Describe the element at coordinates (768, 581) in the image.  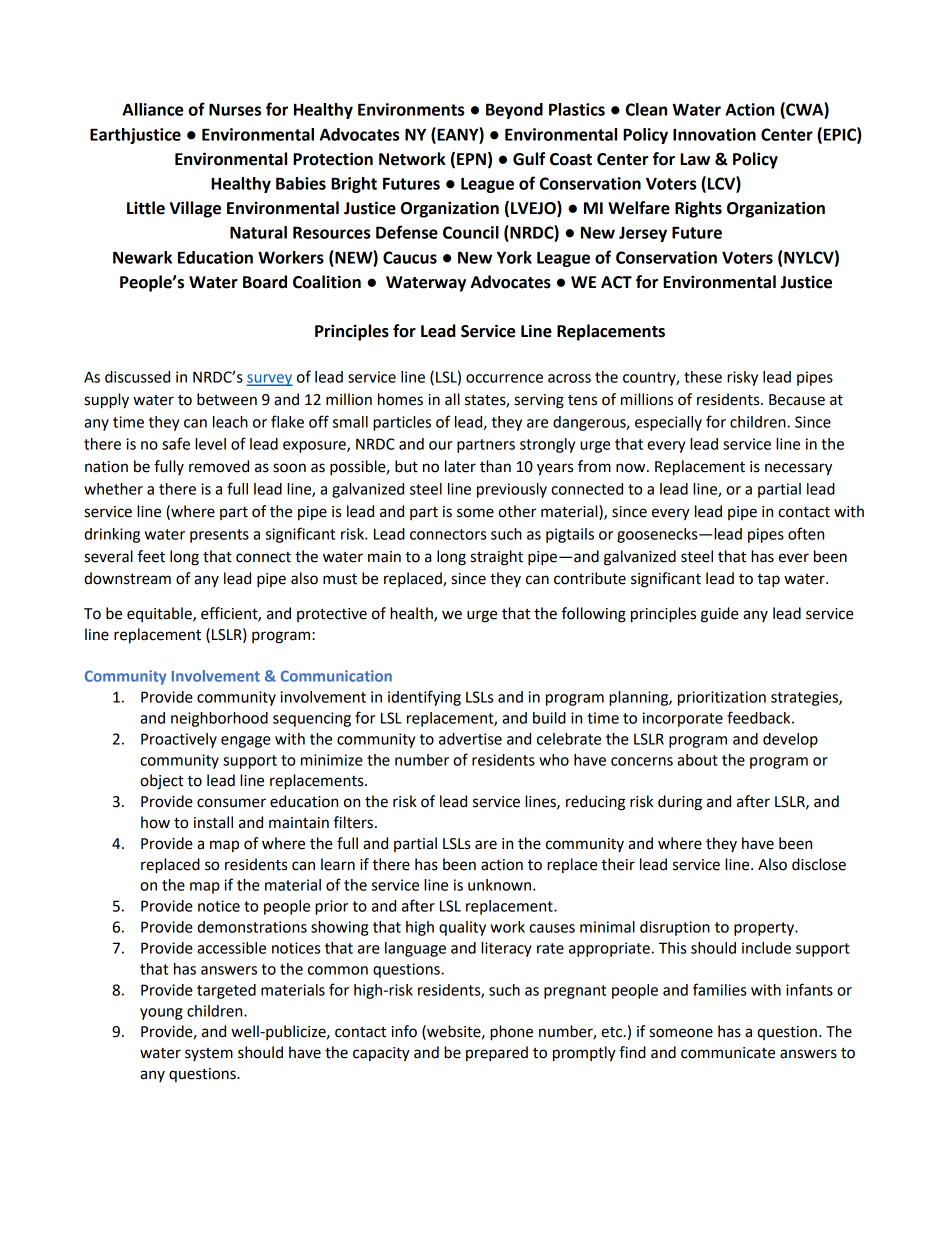
I see `tap` at that location.
